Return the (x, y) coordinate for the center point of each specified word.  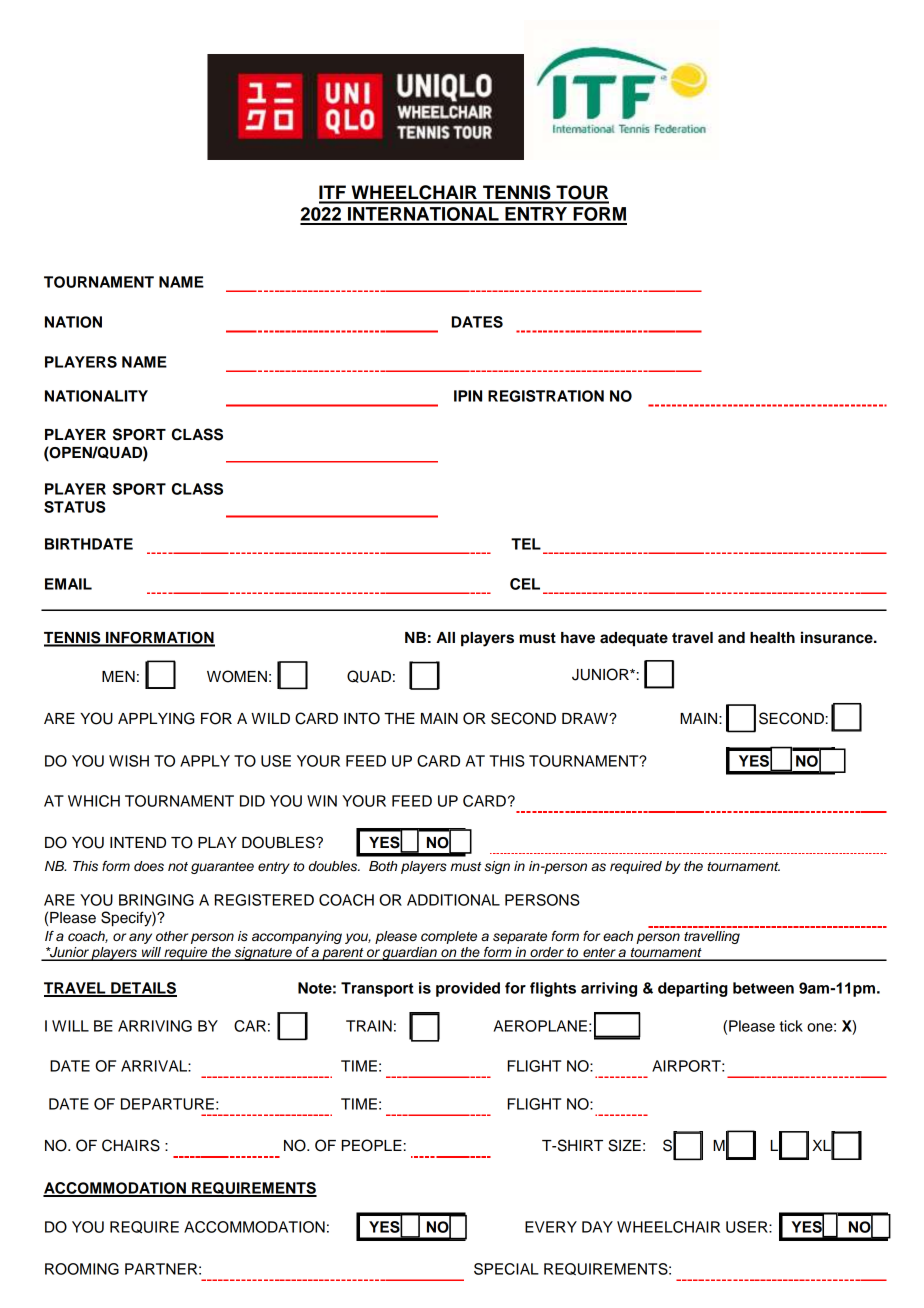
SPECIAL (506, 1269)
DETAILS (143, 989)
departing (693, 989)
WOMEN (237, 676)
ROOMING (82, 1269)
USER (748, 1227)
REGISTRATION (546, 396)
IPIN (468, 396)
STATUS (75, 507)
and (731, 637)
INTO (362, 718)
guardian (410, 954)
